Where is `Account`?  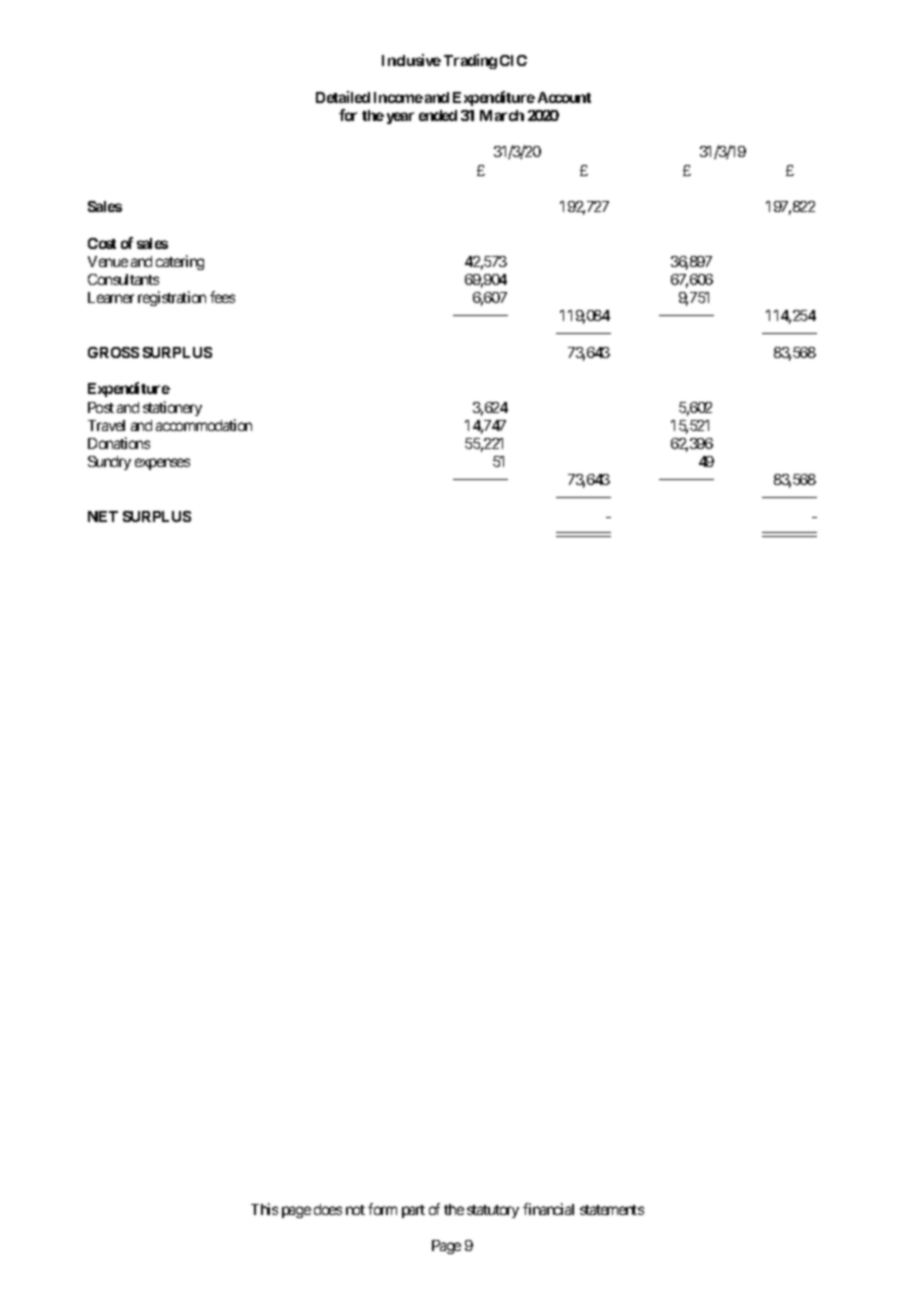 Account is located at coordinates (564, 97).
